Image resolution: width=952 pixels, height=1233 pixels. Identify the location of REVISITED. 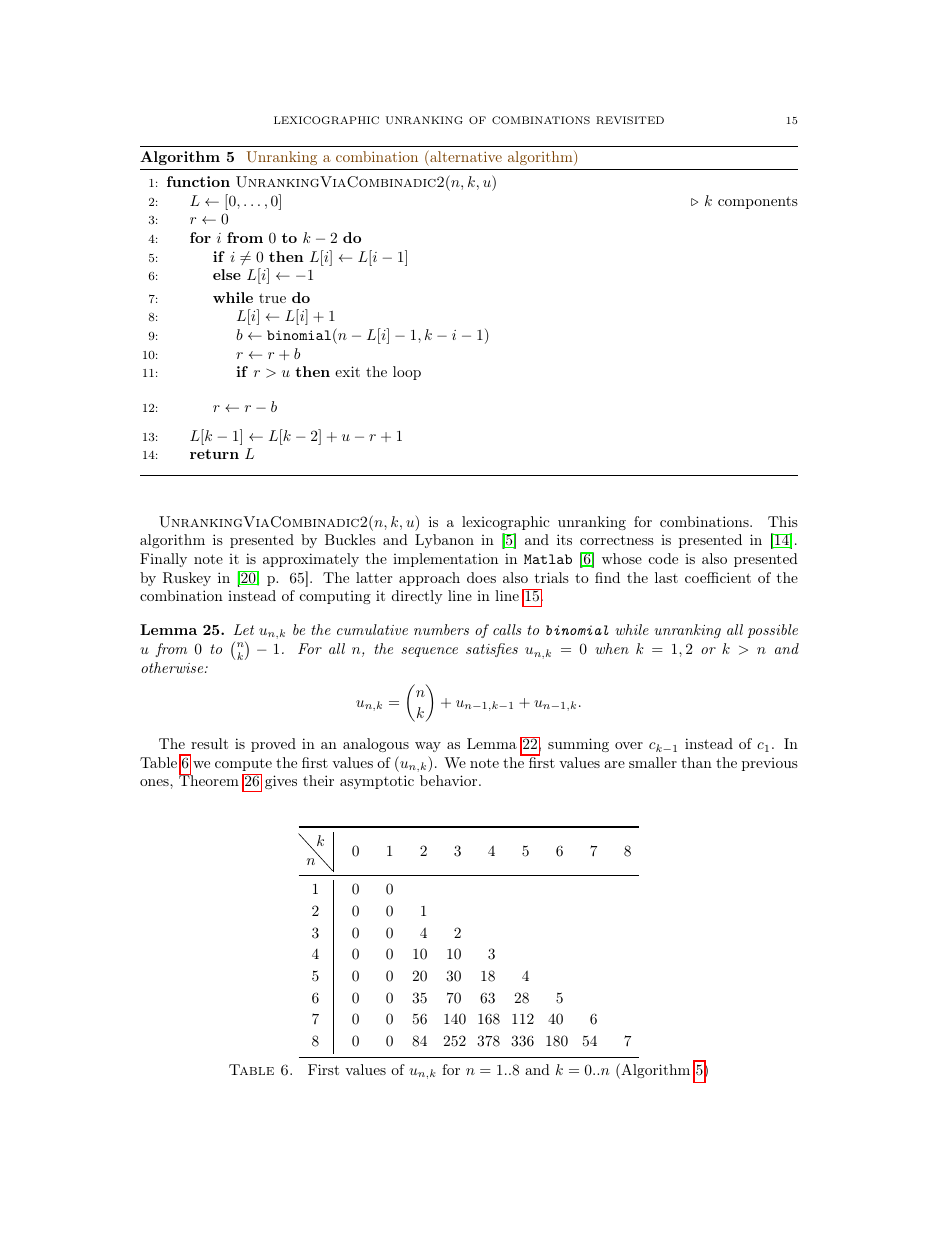
(630, 120).
